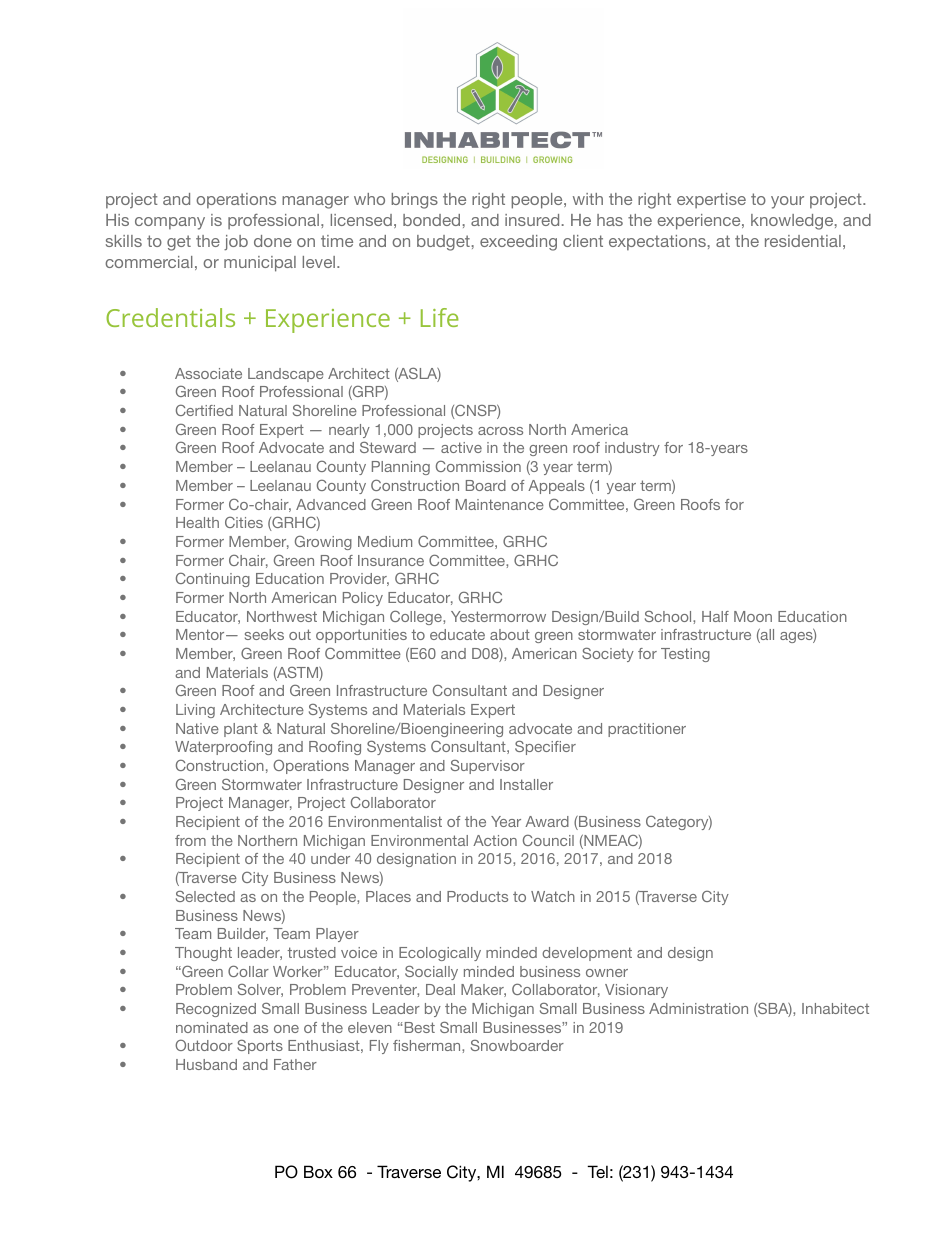  I want to click on expectations, so click(657, 243).
